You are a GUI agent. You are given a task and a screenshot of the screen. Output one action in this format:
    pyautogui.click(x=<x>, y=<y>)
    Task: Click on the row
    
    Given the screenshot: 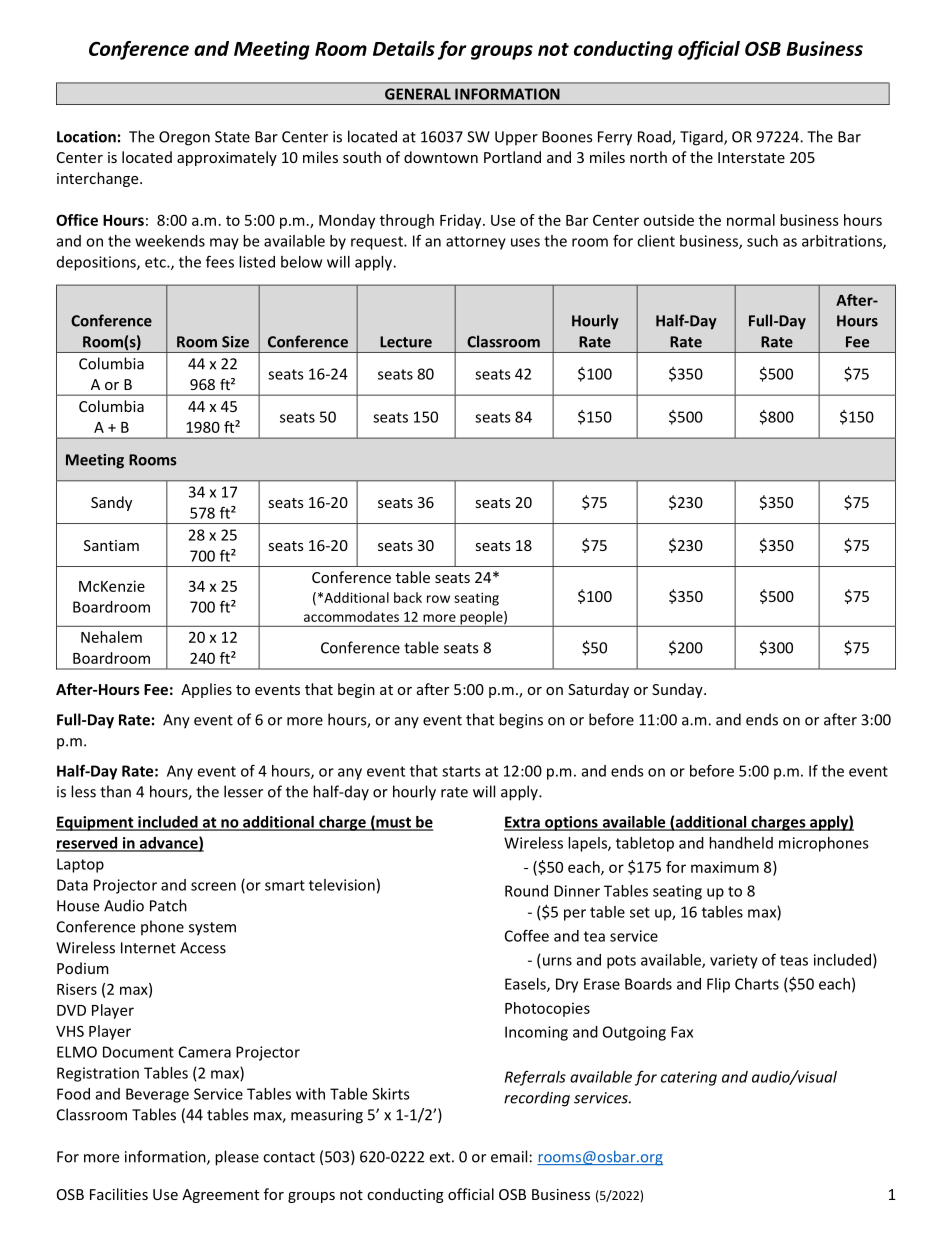 What is the action you would take?
    pyautogui.click(x=438, y=599)
